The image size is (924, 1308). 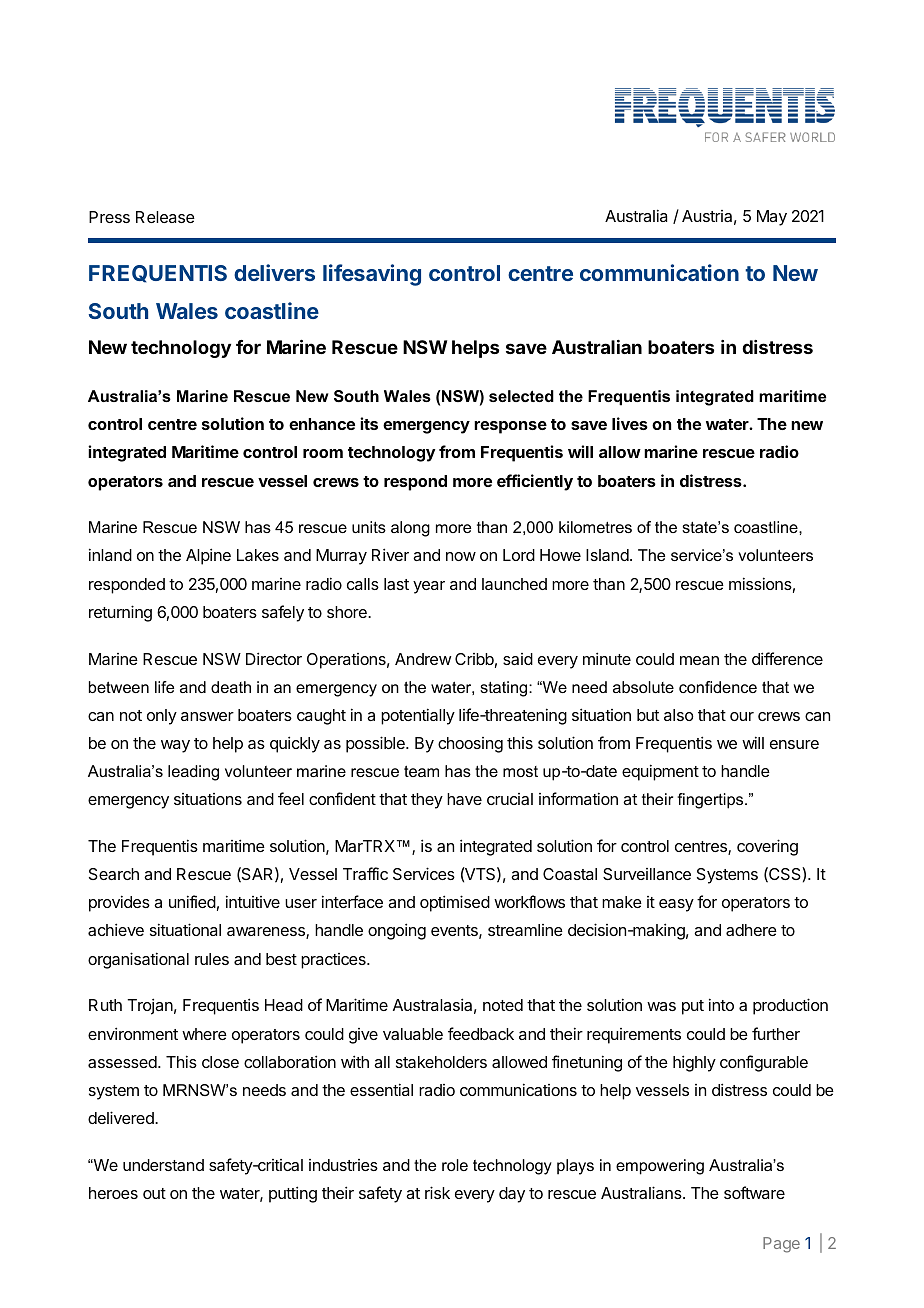 What do you see at coordinates (163, 1165) in the screenshot?
I see `understand` at bounding box center [163, 1165].
